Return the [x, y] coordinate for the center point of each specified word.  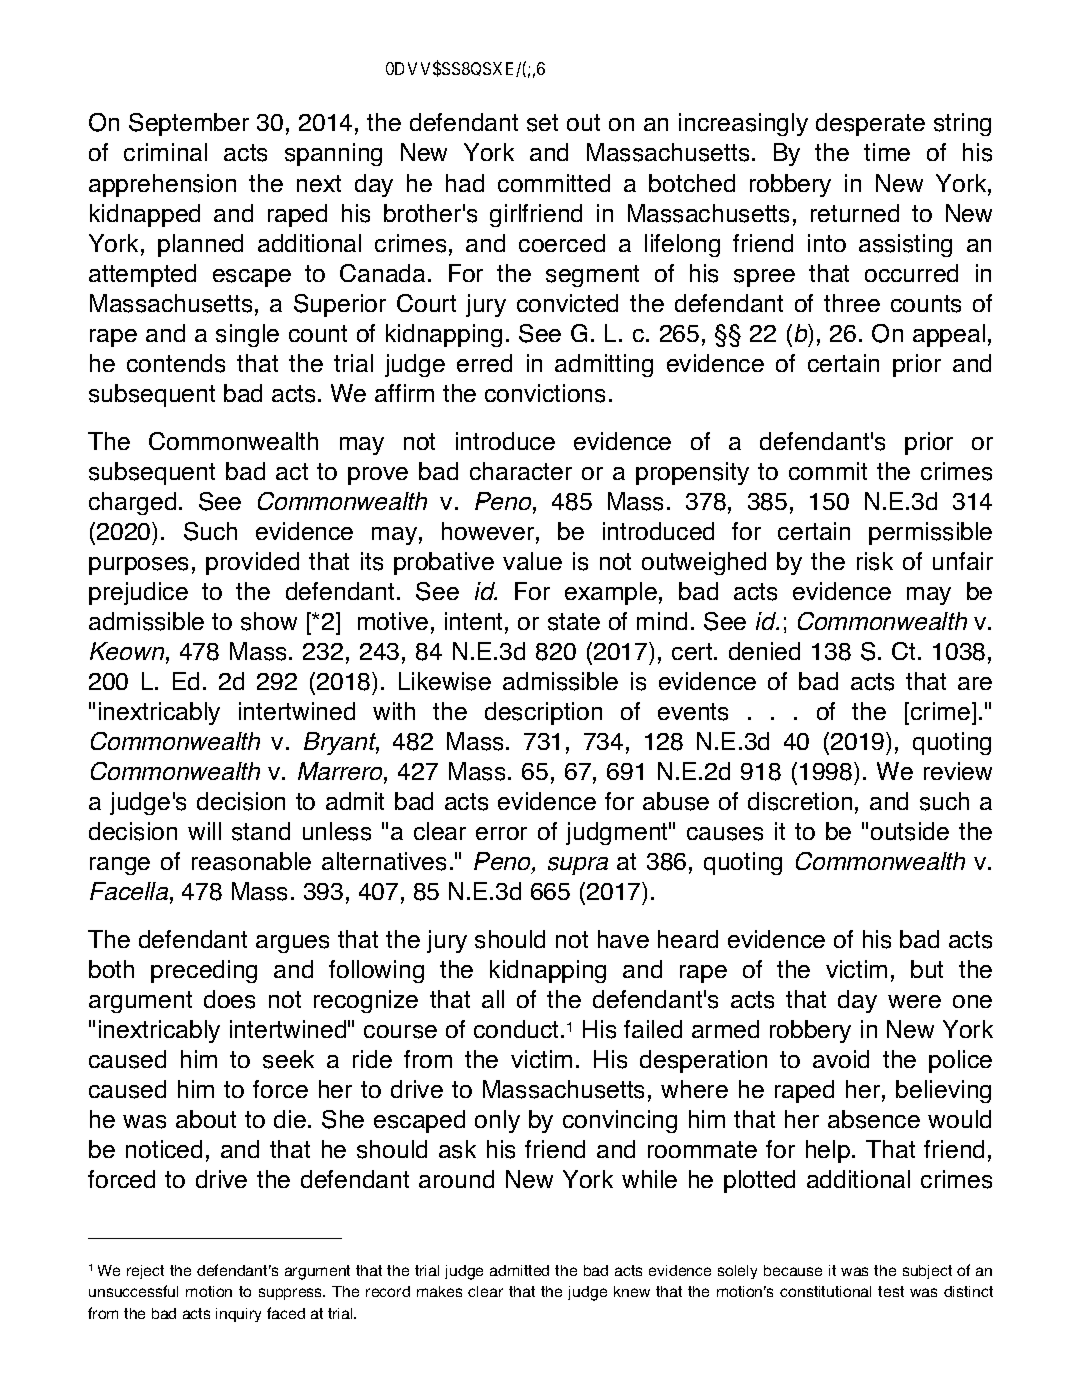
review [958, 771]
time [887, 152]
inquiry [238, 1315]
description [543, 713]
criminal [165, 152]
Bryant [341, 743]
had [465, 183]
